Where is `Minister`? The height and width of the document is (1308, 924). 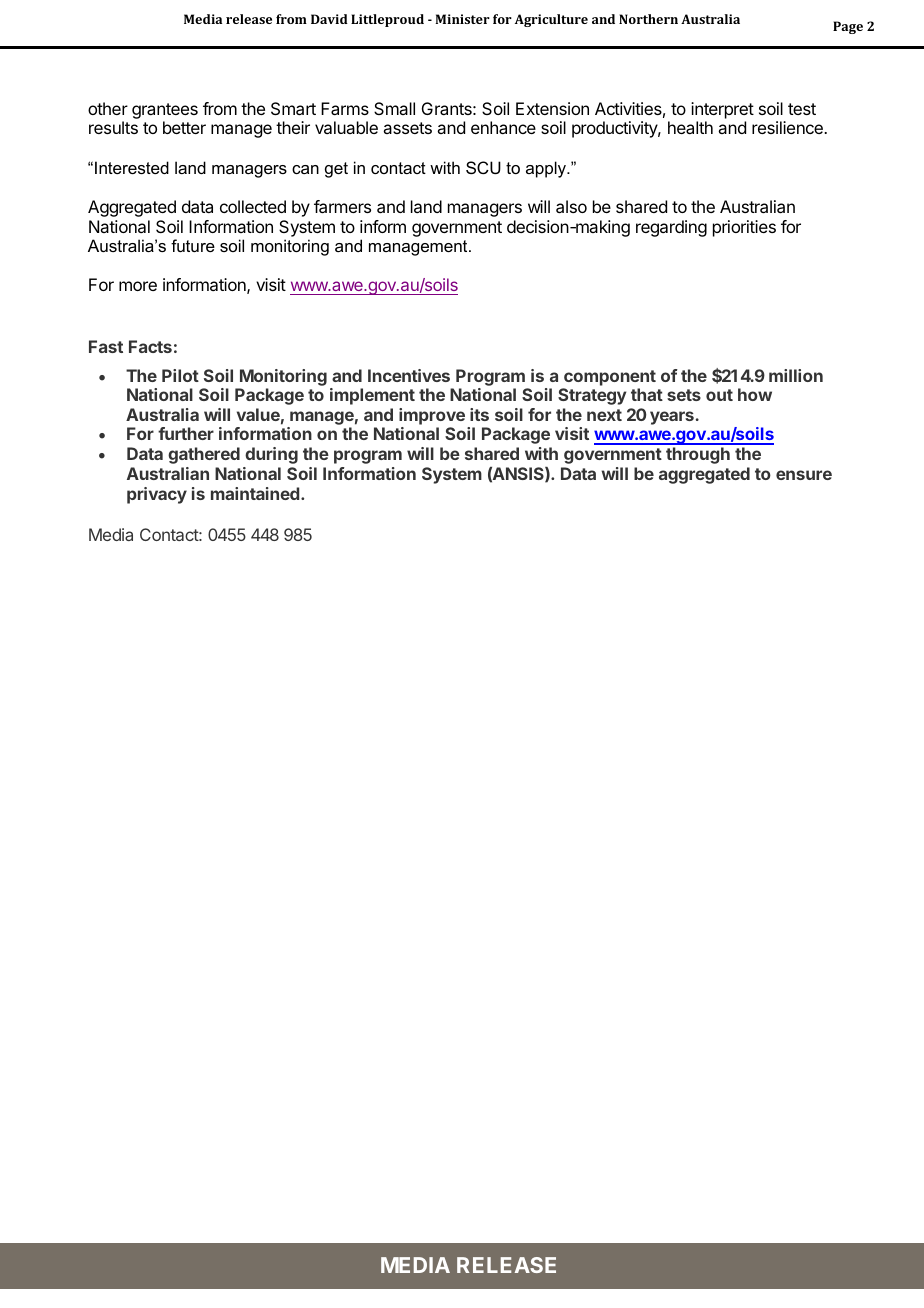 Minister is located at coordinates (463, 19).
